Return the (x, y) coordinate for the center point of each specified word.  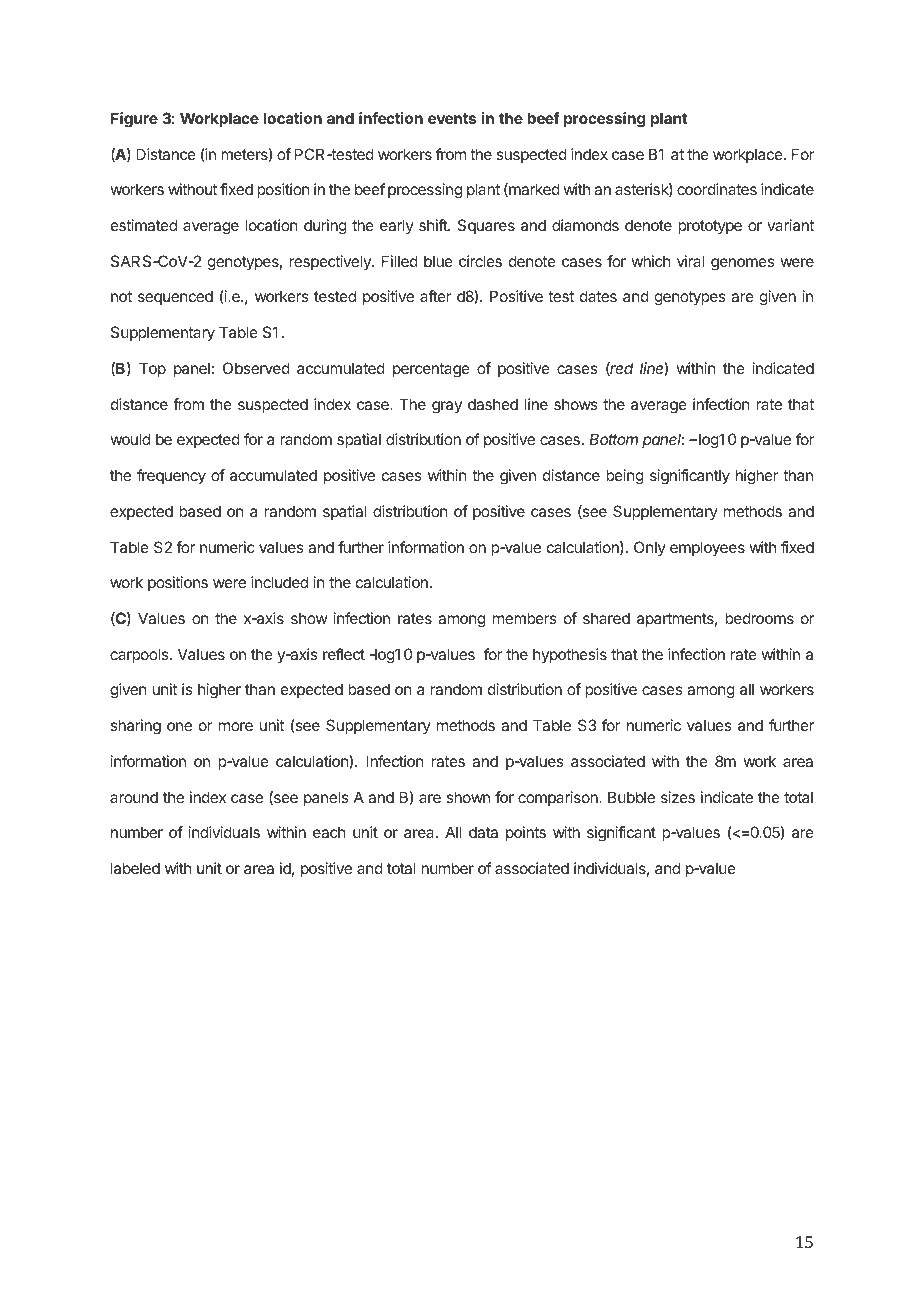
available (384, 1286)
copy (333, 1289)
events (452, 118)
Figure (134, 120)
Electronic (279, 1286)
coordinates (717, 189)
